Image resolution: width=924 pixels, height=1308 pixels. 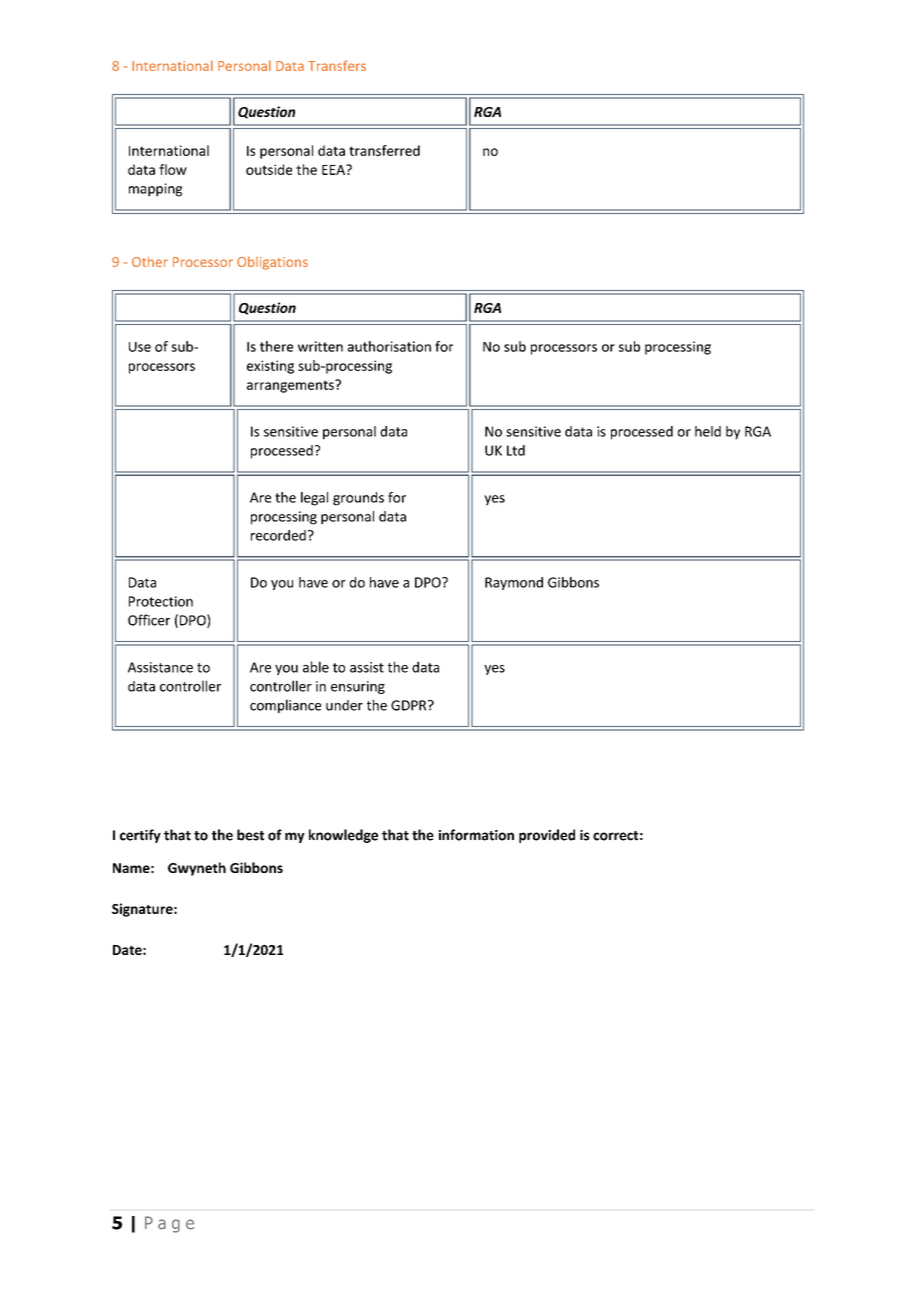 What do you see at coordinates (389, 346) in the image?
I see `authorisation` at bounding box center [389, 346].
